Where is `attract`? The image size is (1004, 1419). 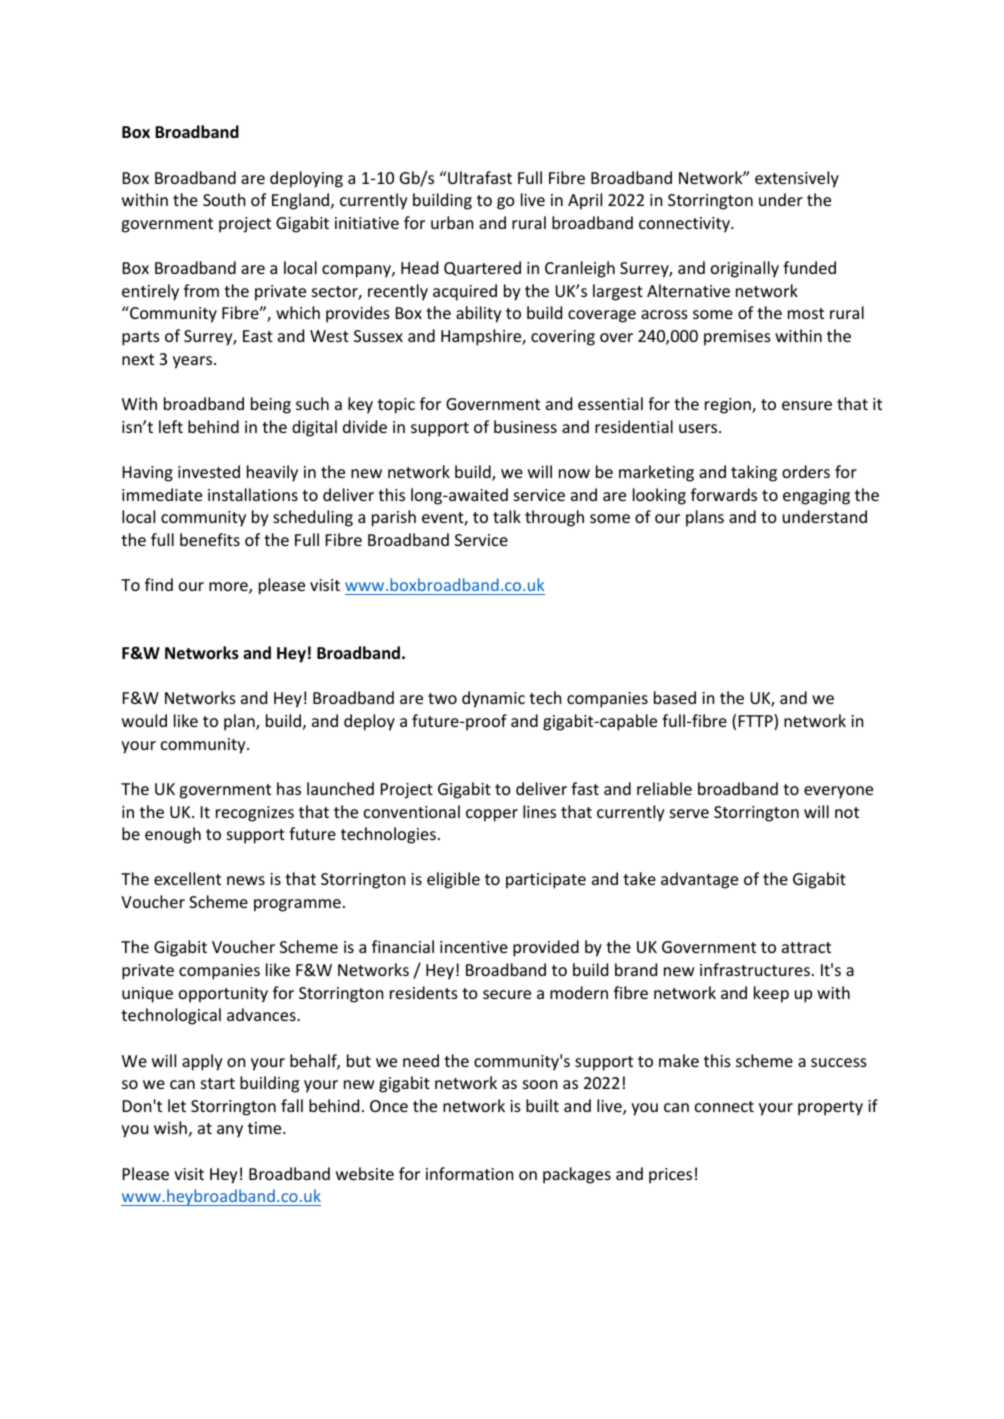 attract is located at coordinates (806, 947).
